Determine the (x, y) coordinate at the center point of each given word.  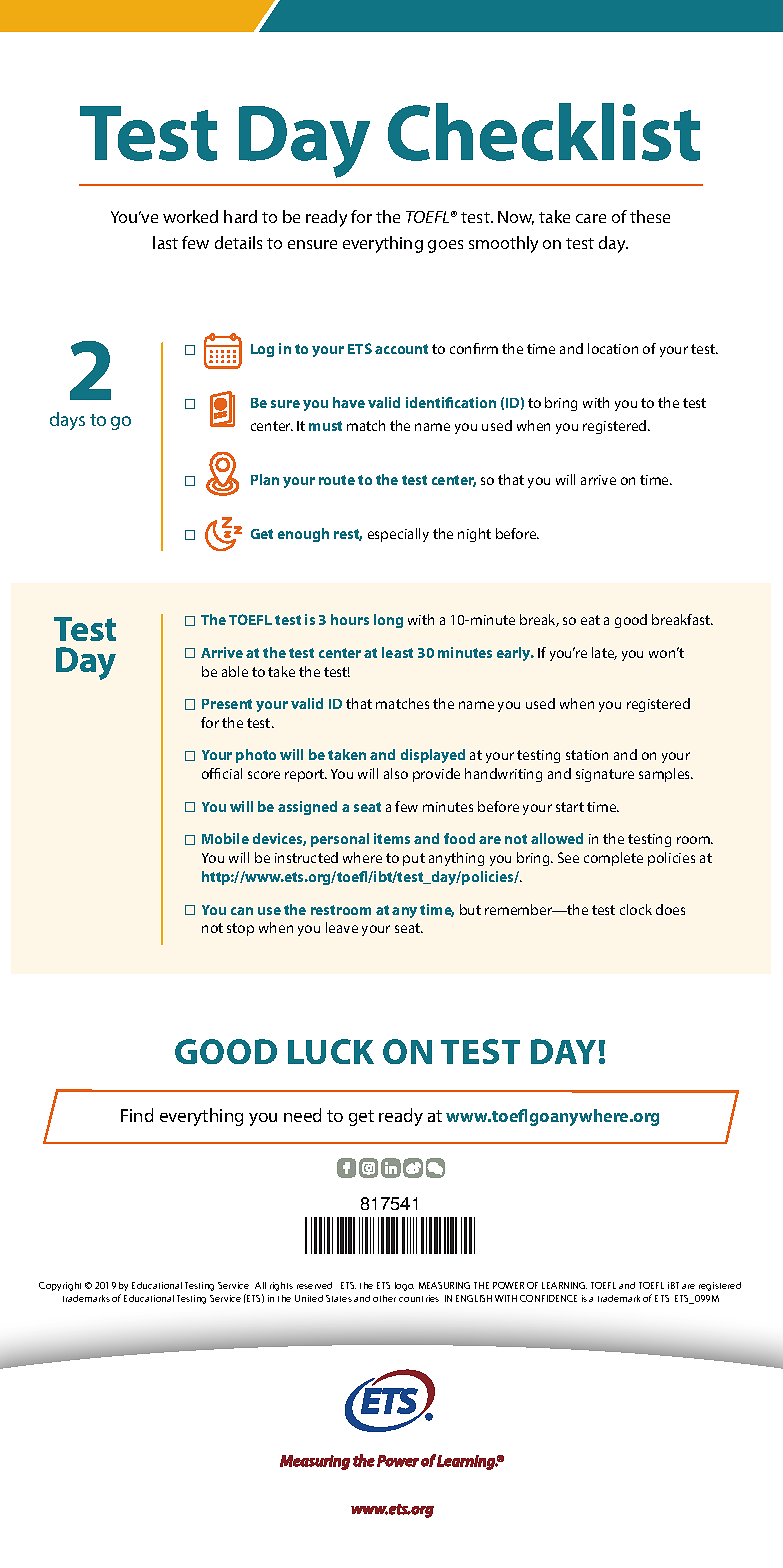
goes (445, 246)
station (587, 755)
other (384, 1298)
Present (227, 704)
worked (190, 216)
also (396, 773)
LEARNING (564, 1285)
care (591, 218)
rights (281, 1286)
